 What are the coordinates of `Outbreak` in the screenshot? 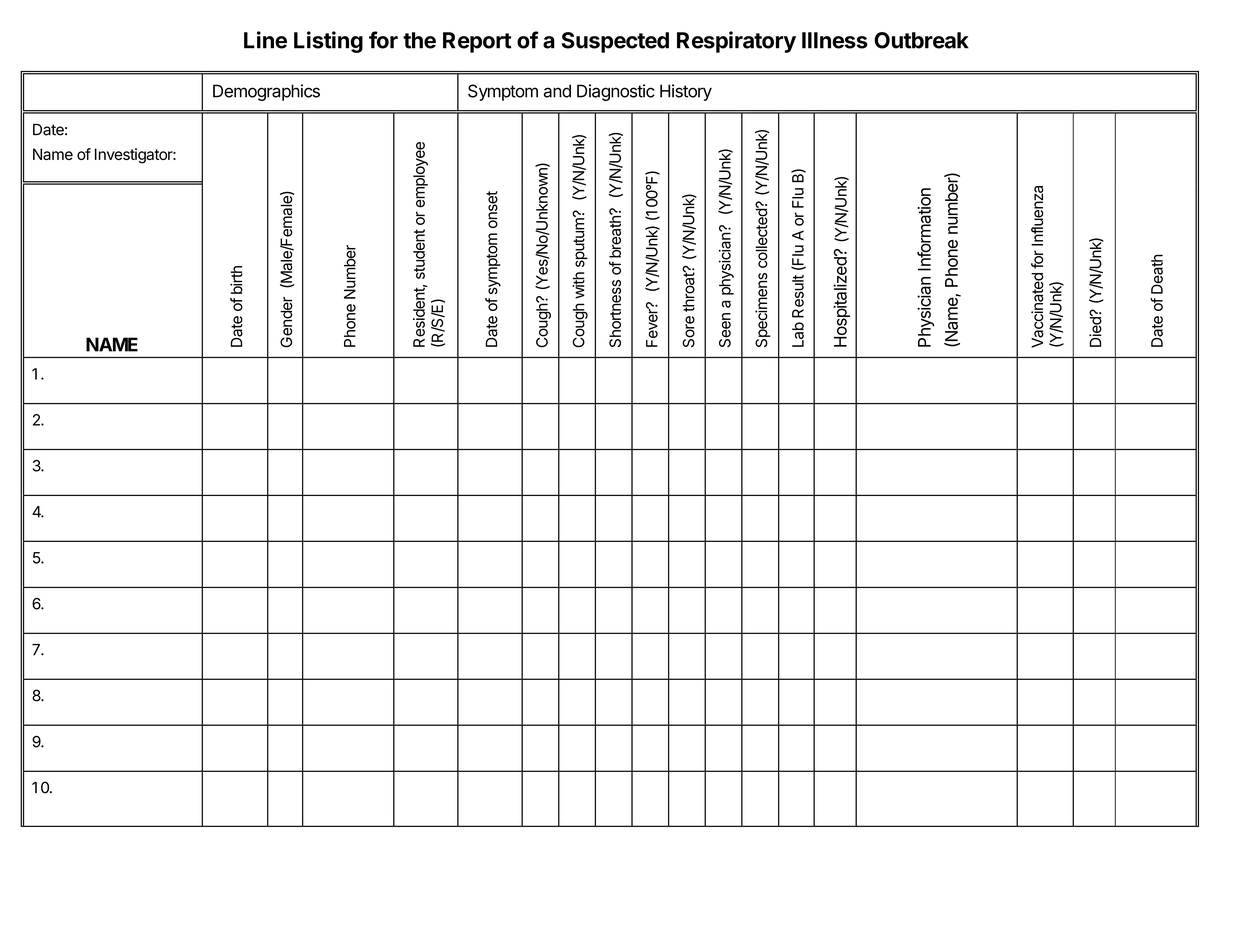 It's located at (921, 40).
